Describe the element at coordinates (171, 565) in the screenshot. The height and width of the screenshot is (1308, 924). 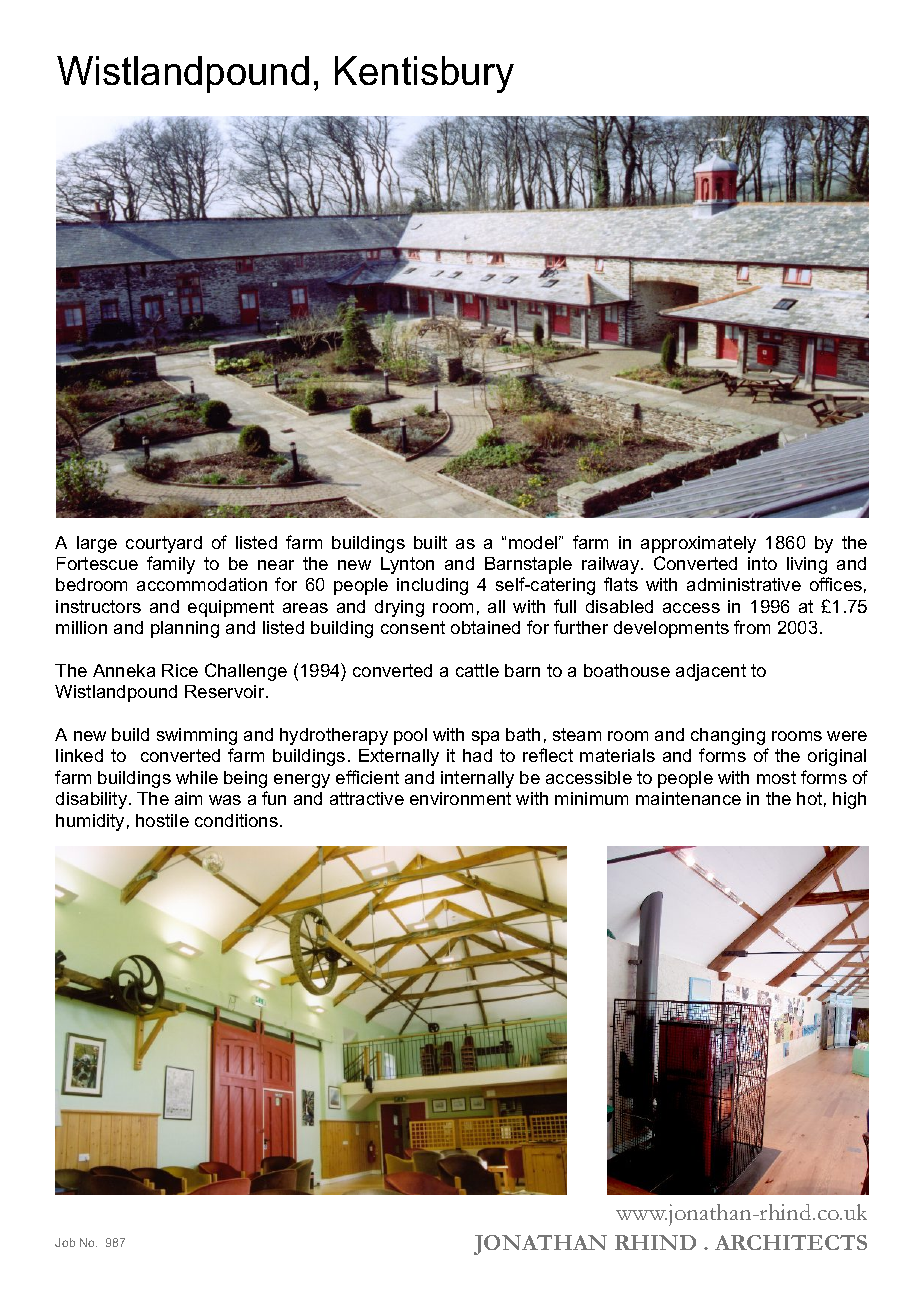
I see `family` at that location.
